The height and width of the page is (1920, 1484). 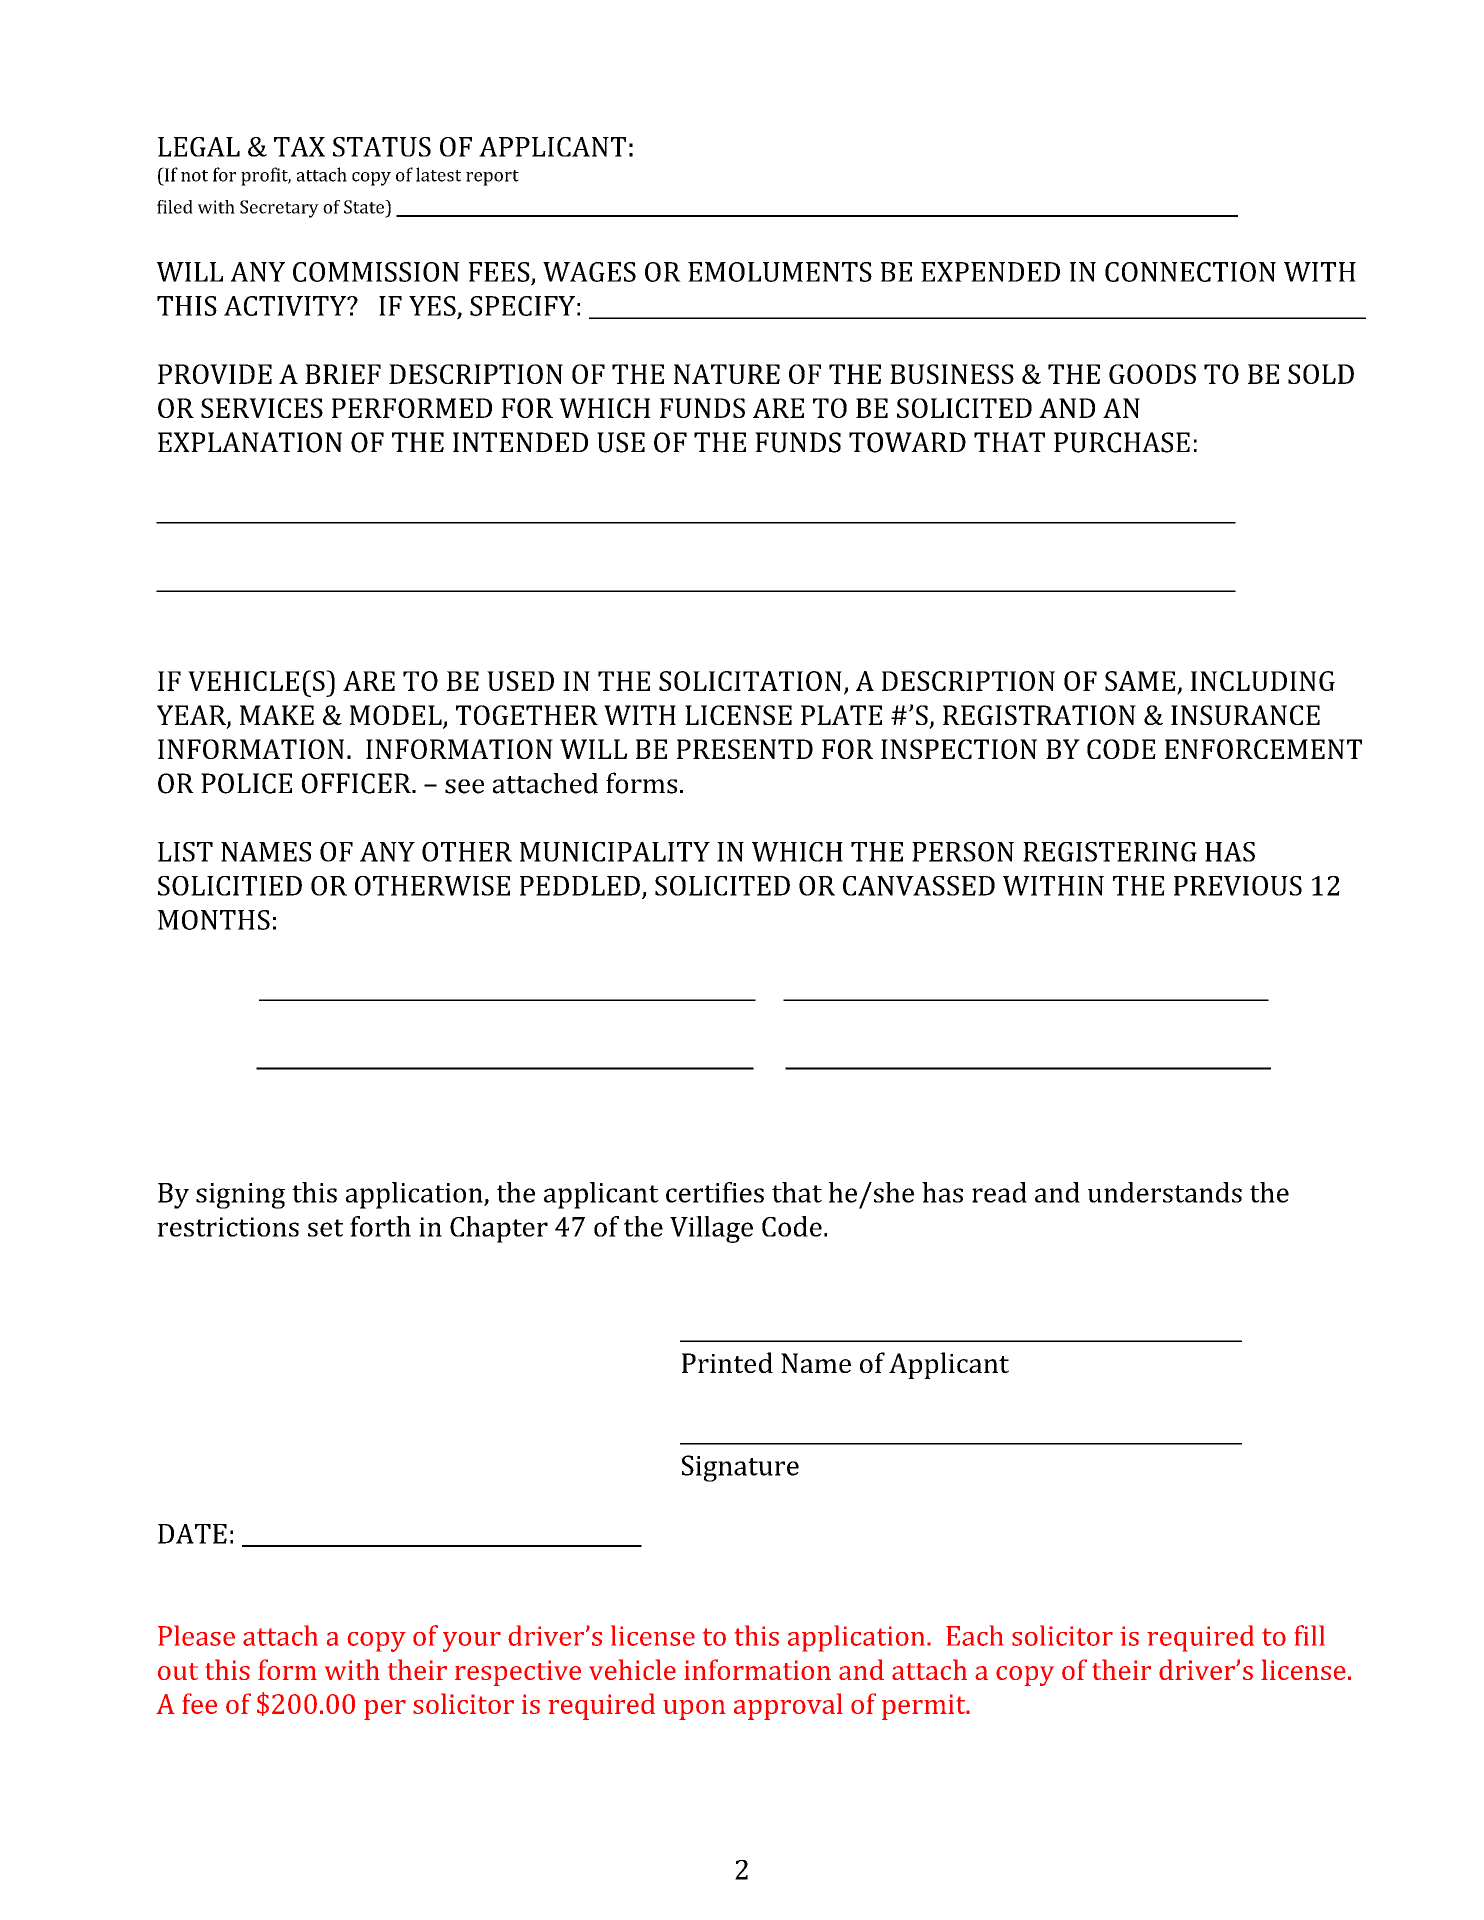 What do you see at coordinates (1190, 272) in the page?
I see `CONNECTION` at bounding box center [1190, 272].
